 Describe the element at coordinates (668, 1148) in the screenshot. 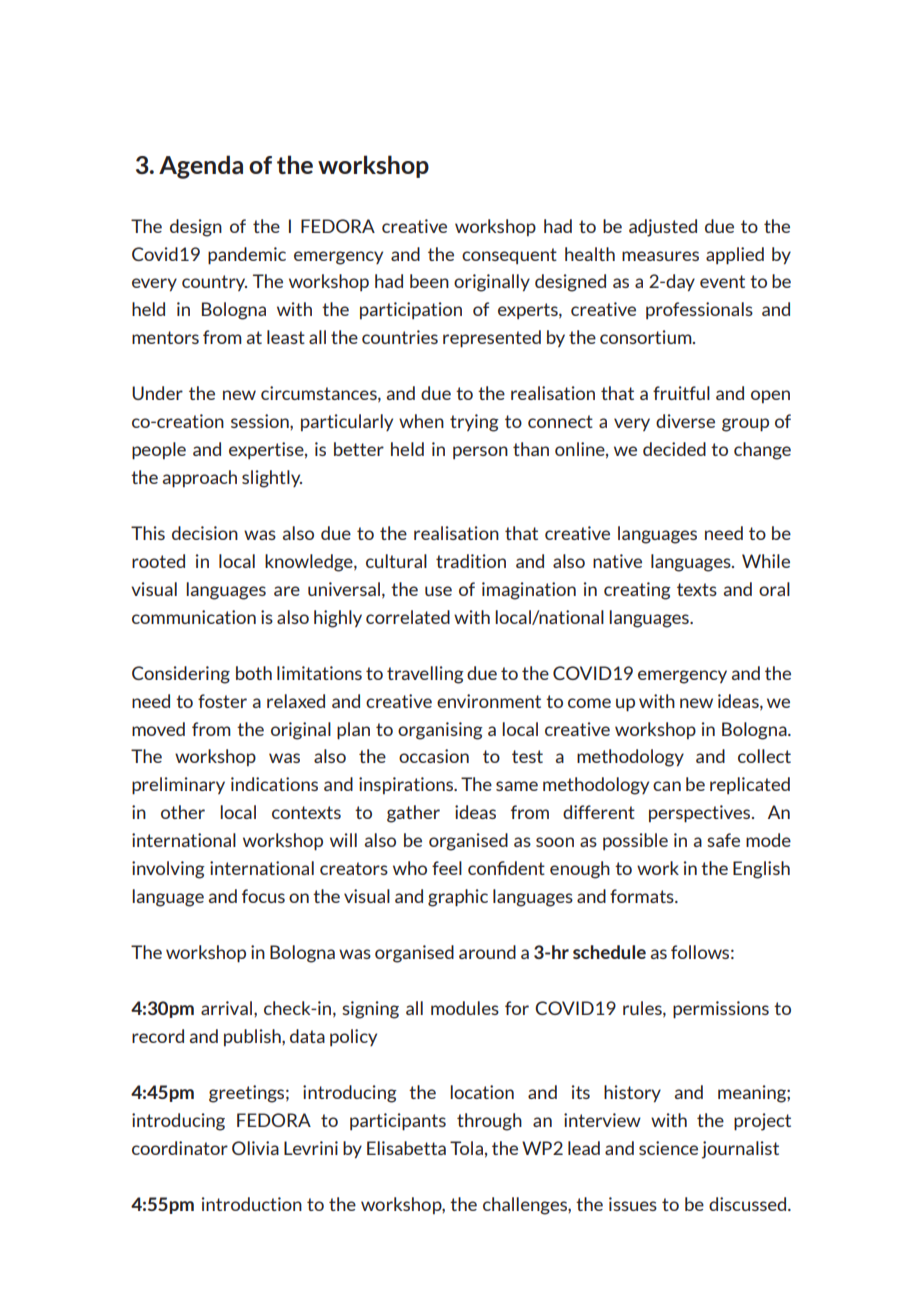

I see `science` at that location.
